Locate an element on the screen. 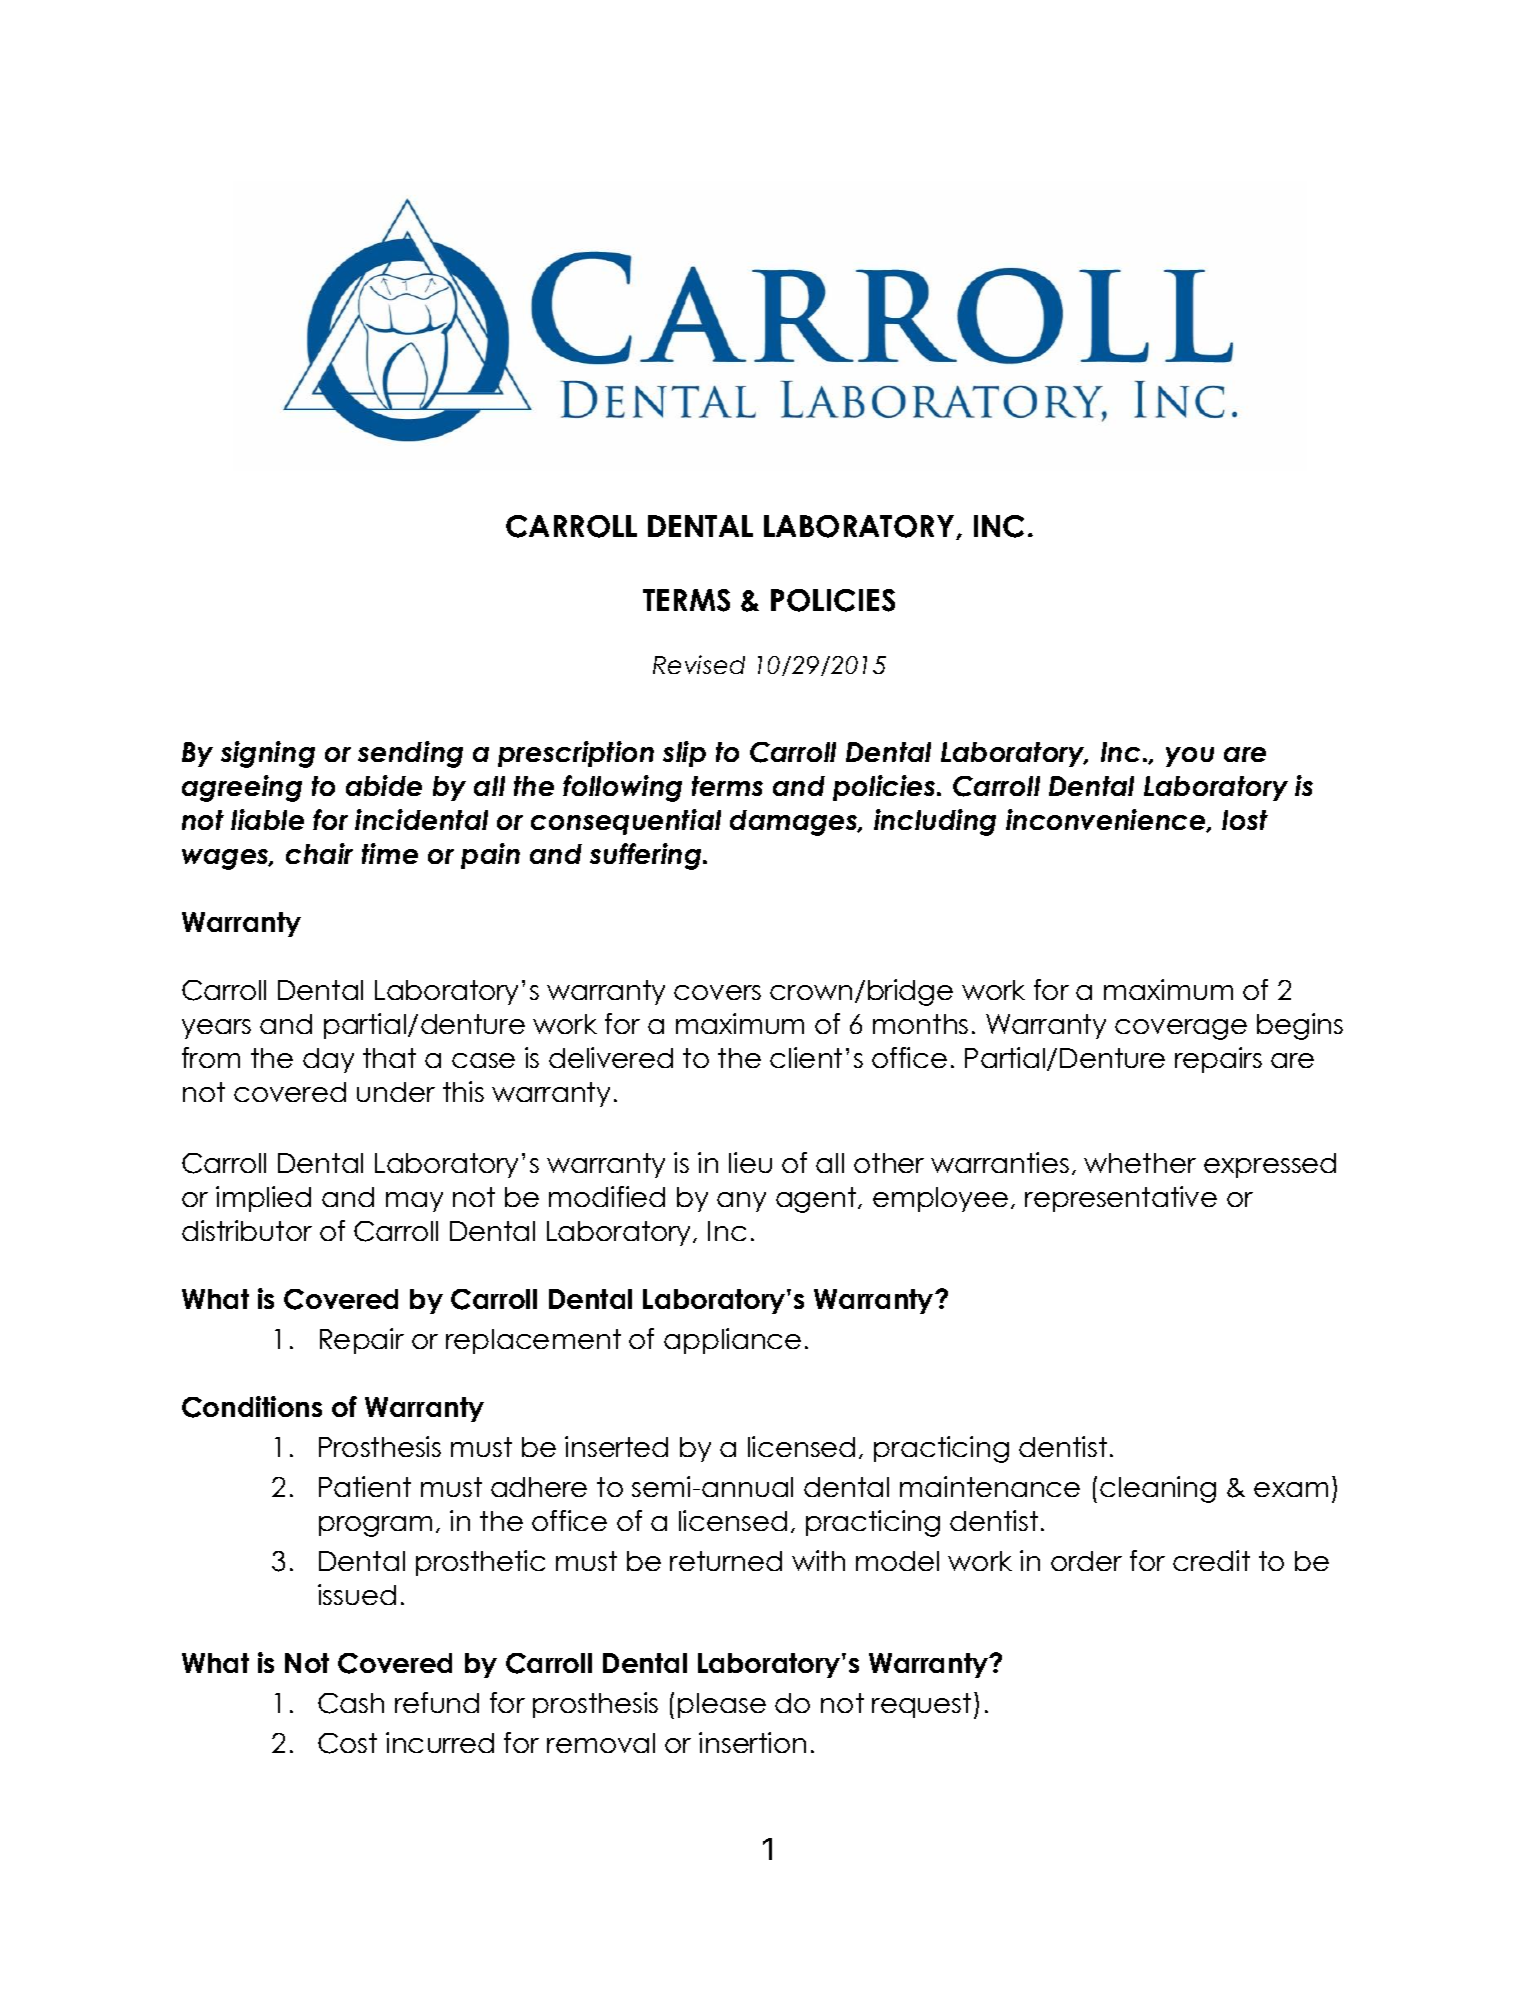 This screenshot has width=1540, height=1993. covers is located at coordinates (717, 992).
